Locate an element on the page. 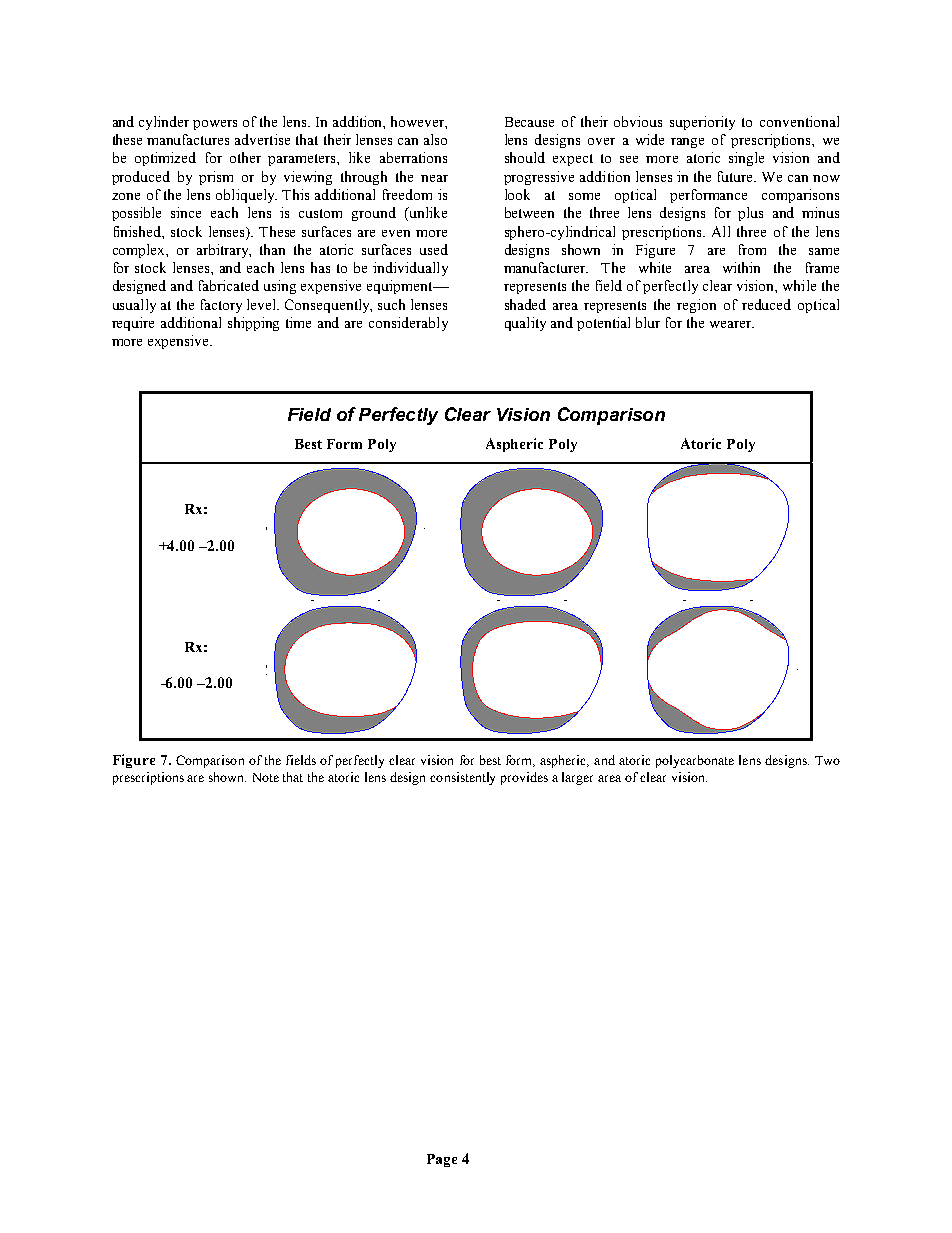 This image has height=1233, width=952. larger is located at coordinates (577, 778).
